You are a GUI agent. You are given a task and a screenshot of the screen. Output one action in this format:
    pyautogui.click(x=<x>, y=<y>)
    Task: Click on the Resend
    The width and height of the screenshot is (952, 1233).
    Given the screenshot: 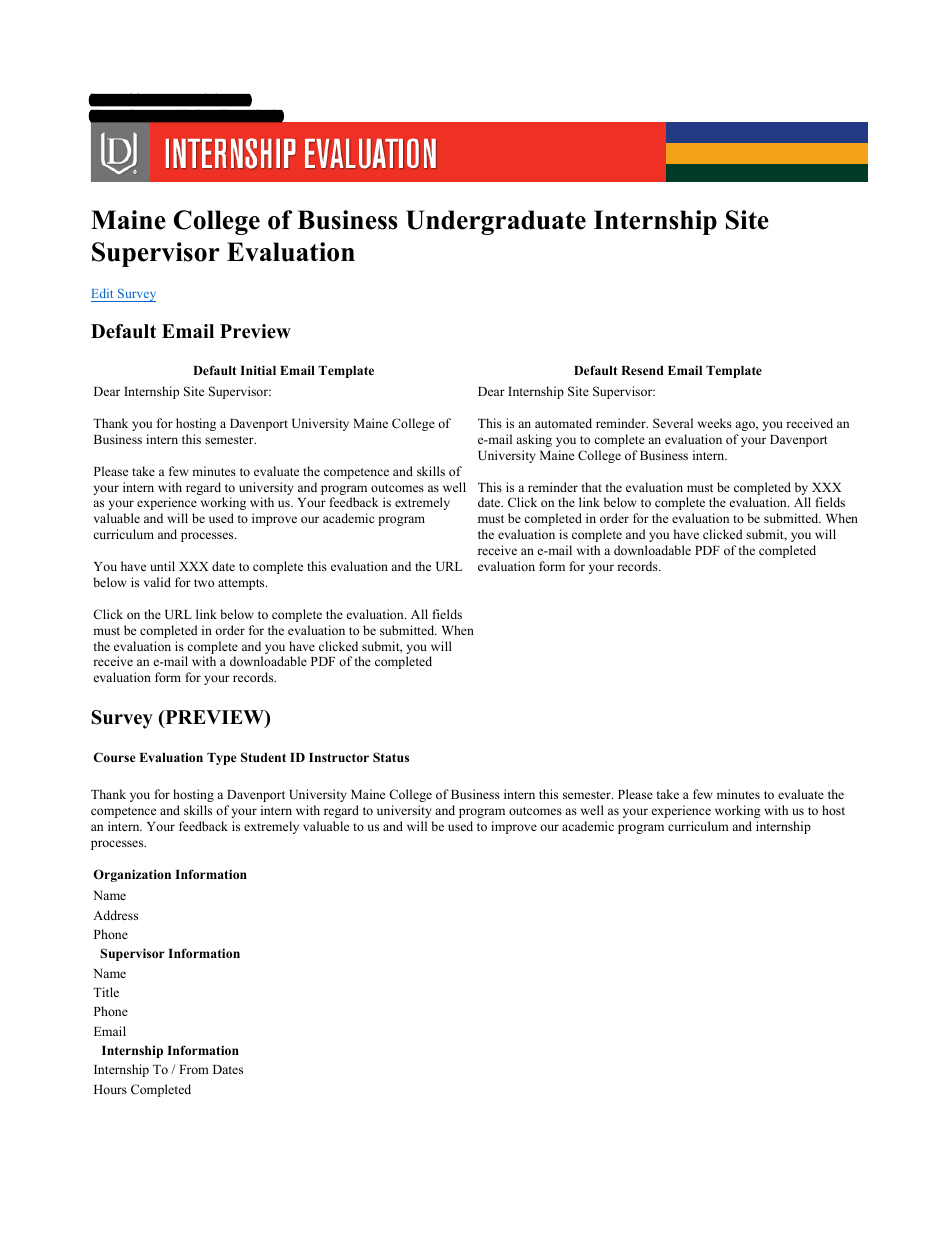 What is the action you would take?
    pyautogui.click(x=642, y=370)
